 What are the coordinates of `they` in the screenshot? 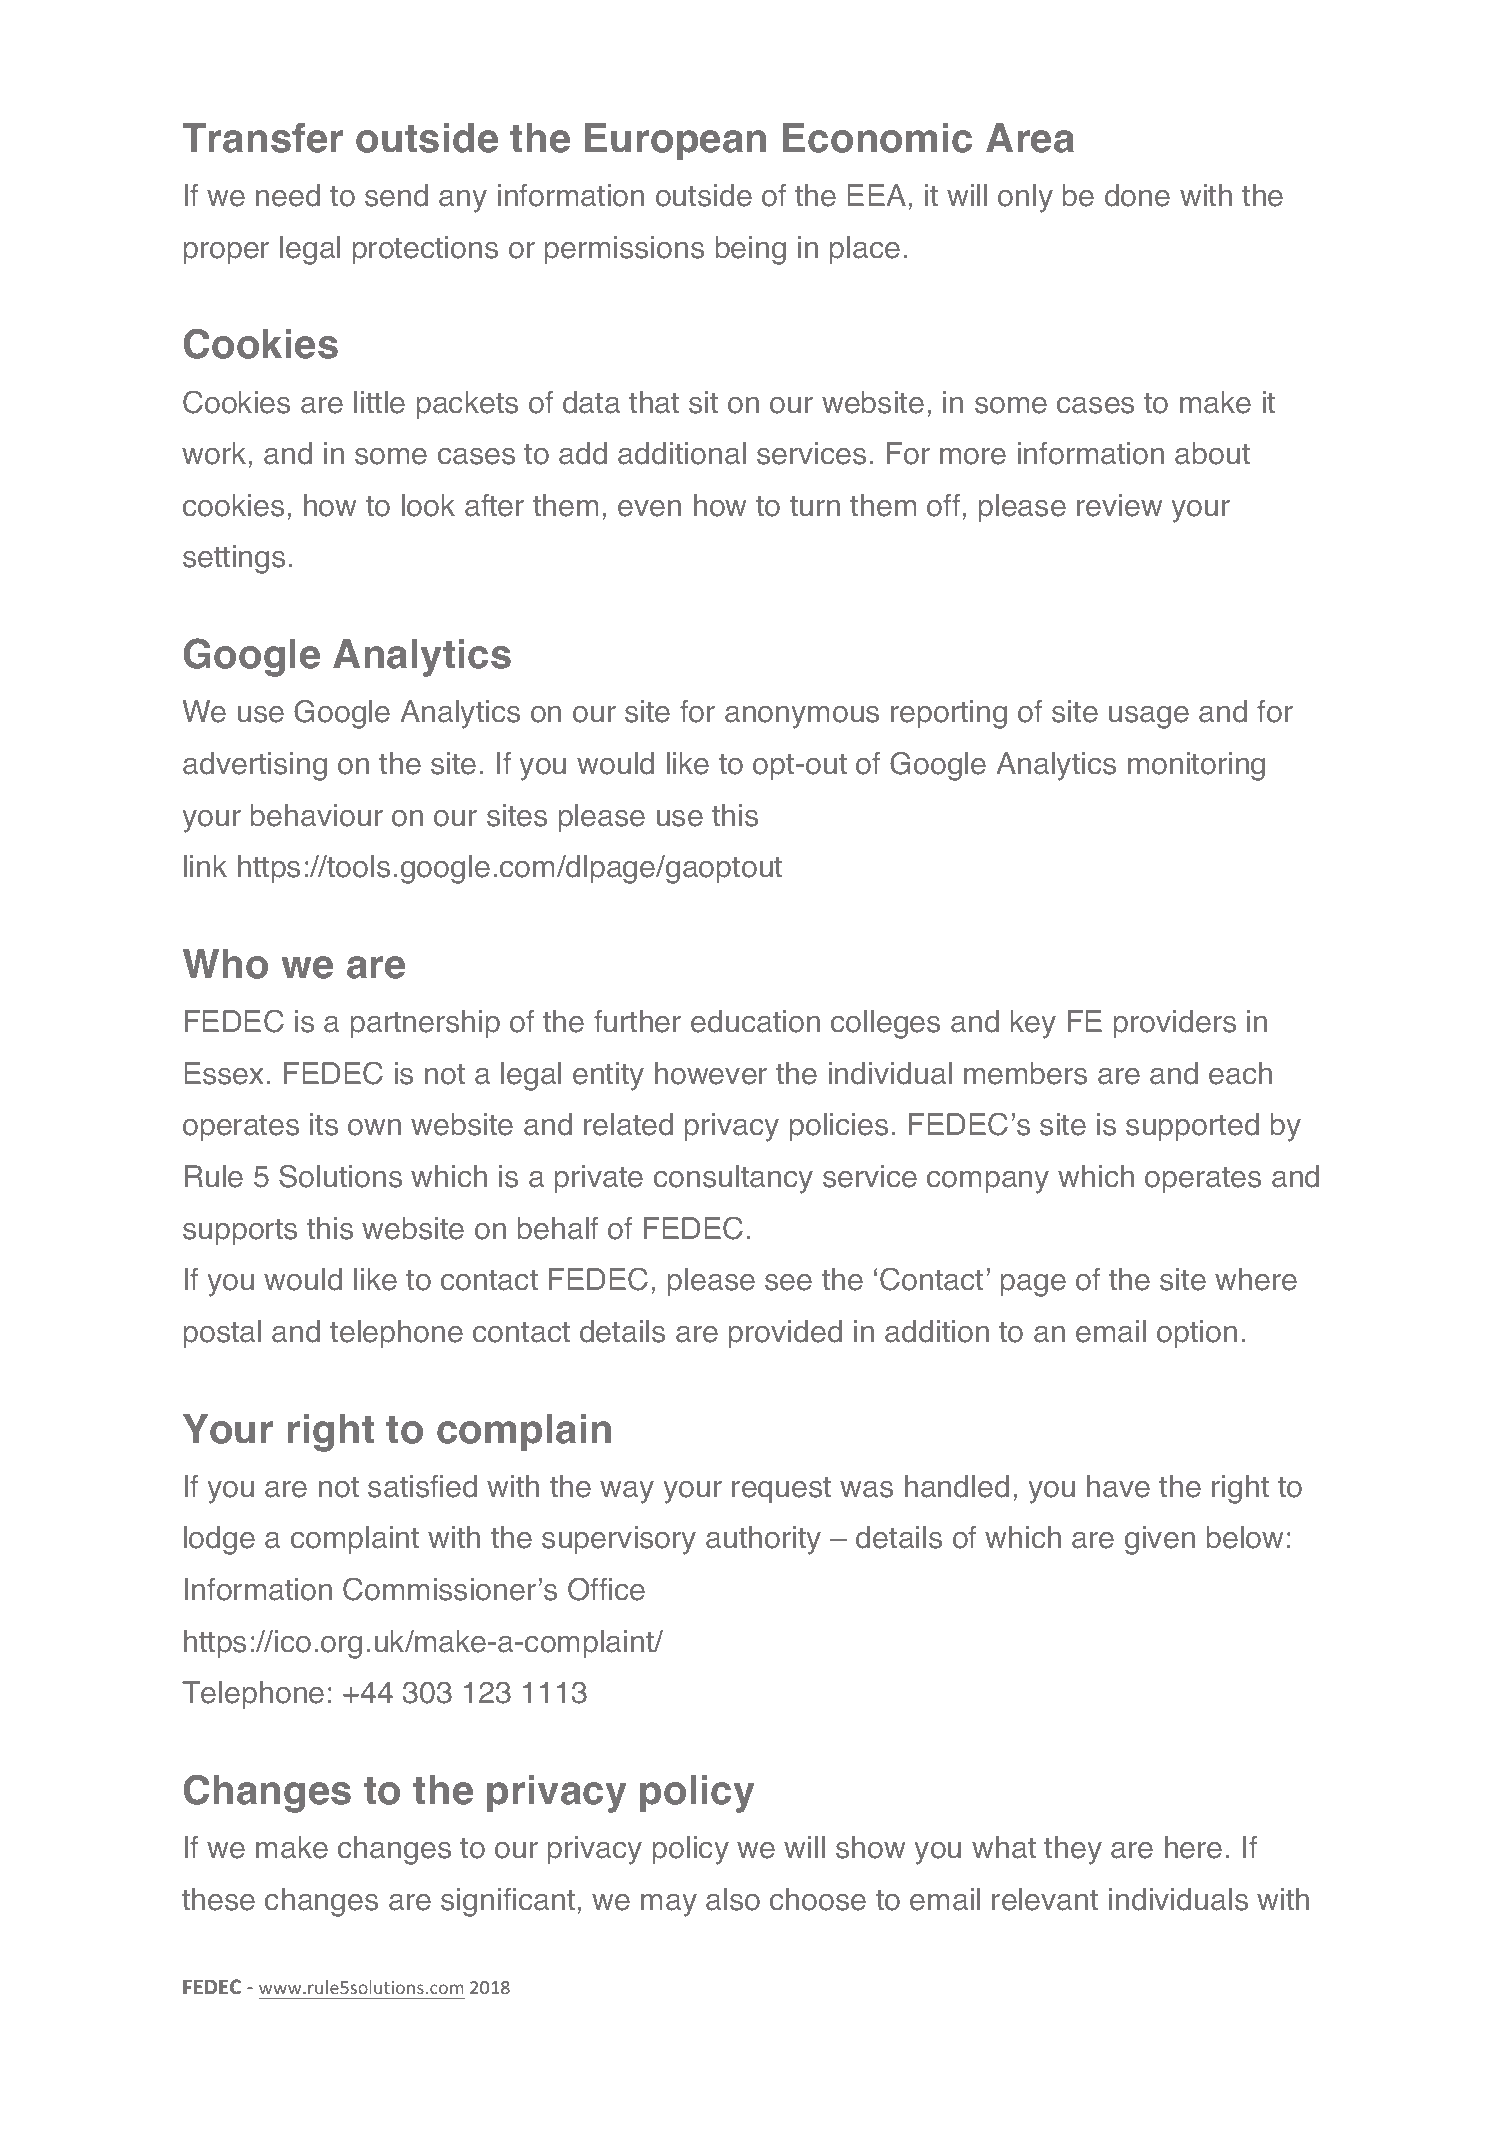 It's located at (1073, 1850).
